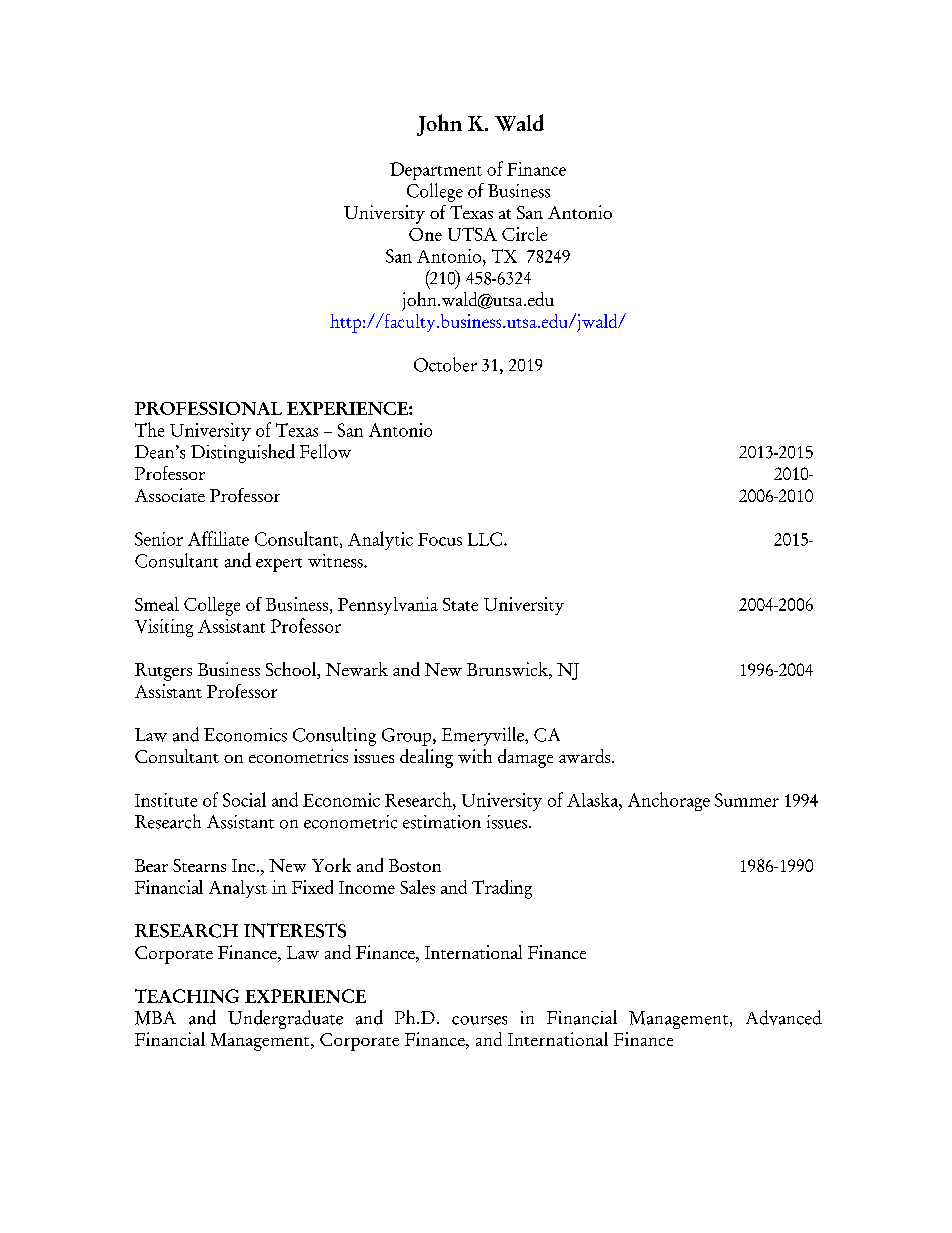 The image size is (952, 1233). I want to click on State, so click(460, 604).
